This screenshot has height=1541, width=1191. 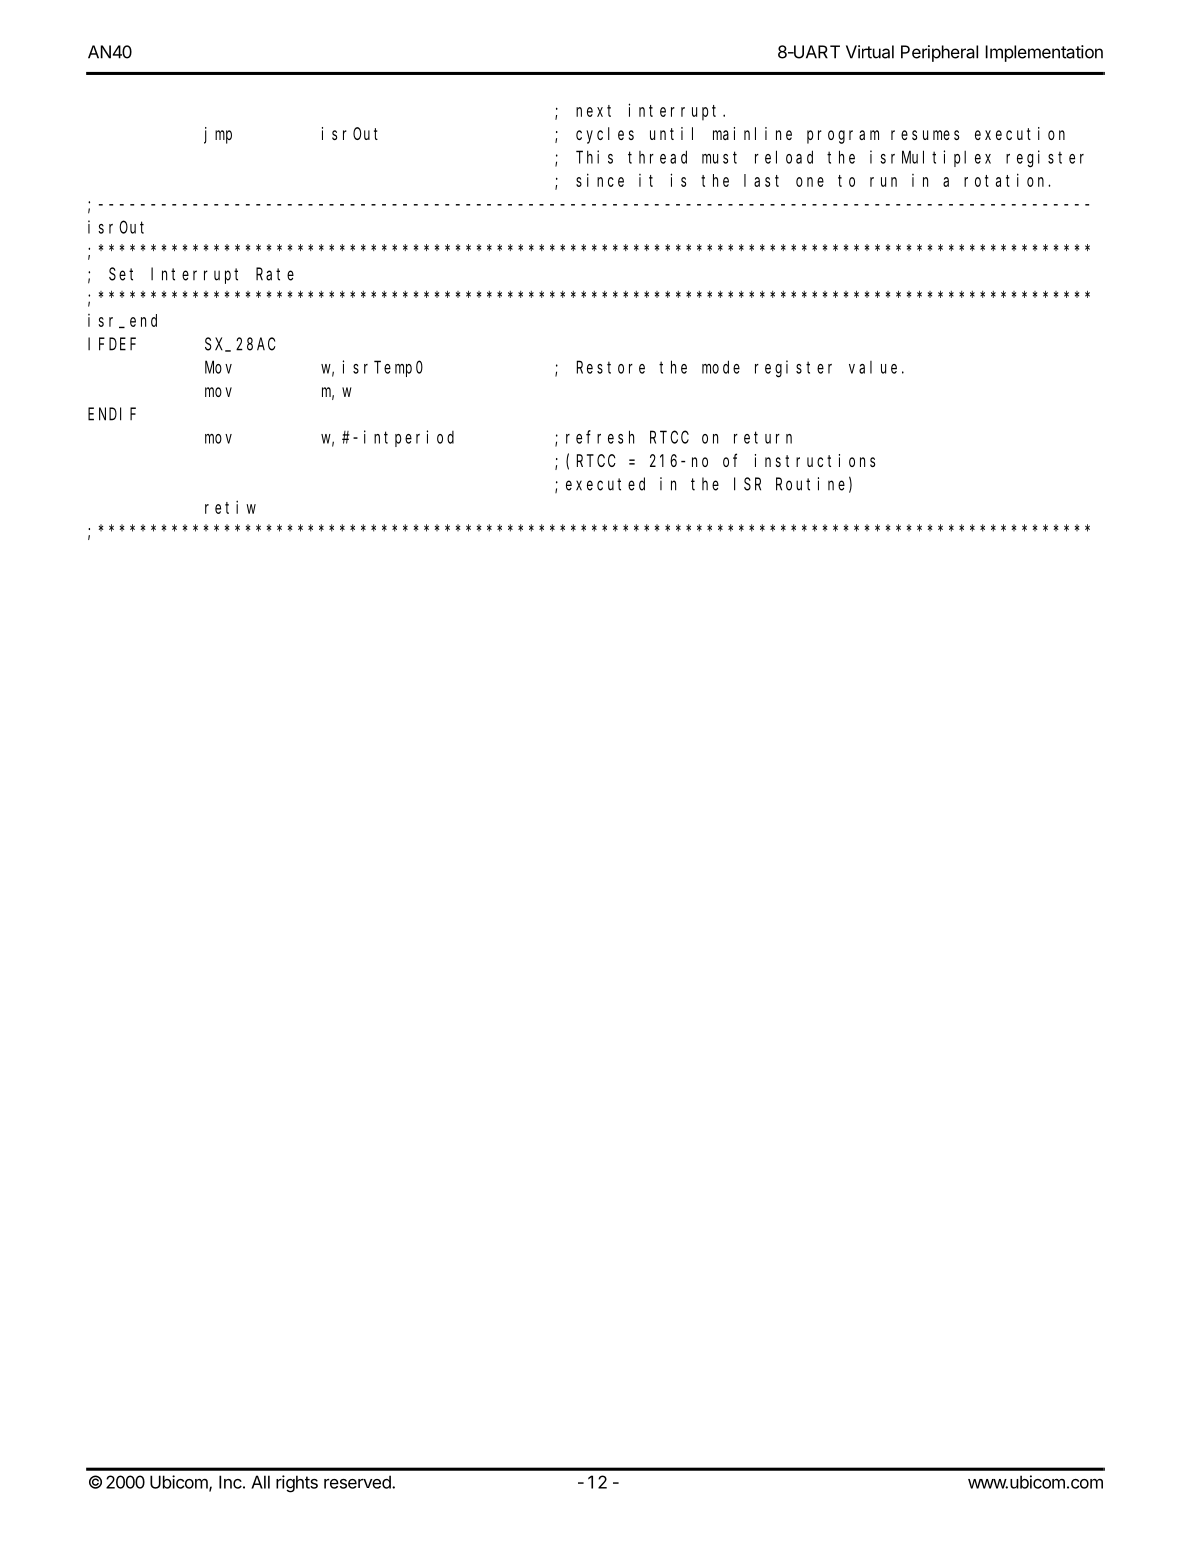 What do you see at coordinates (297, 1484) in the screenshot?
I see `rights` at bounding box center [297, 1484].
